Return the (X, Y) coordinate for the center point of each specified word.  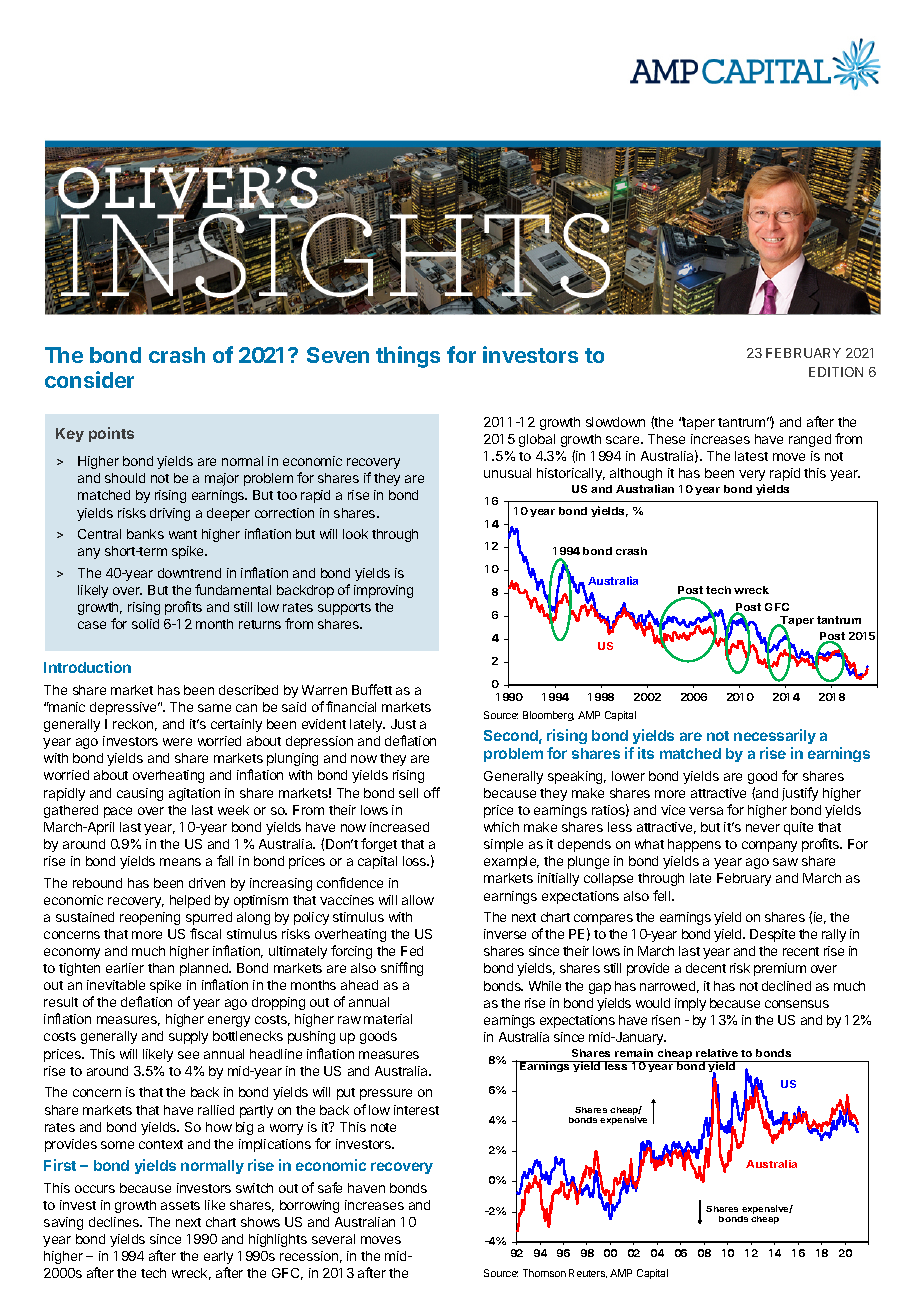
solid (145, 624)
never (763, 828)
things (408, 357)
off (432, 792)
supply (188, 1037)
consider (89, 379)
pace (118, 812)
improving (383, 591)
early (218, 1257)
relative (717, 1053)
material (388, 1019)
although (636, 474)
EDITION (836, 372)
